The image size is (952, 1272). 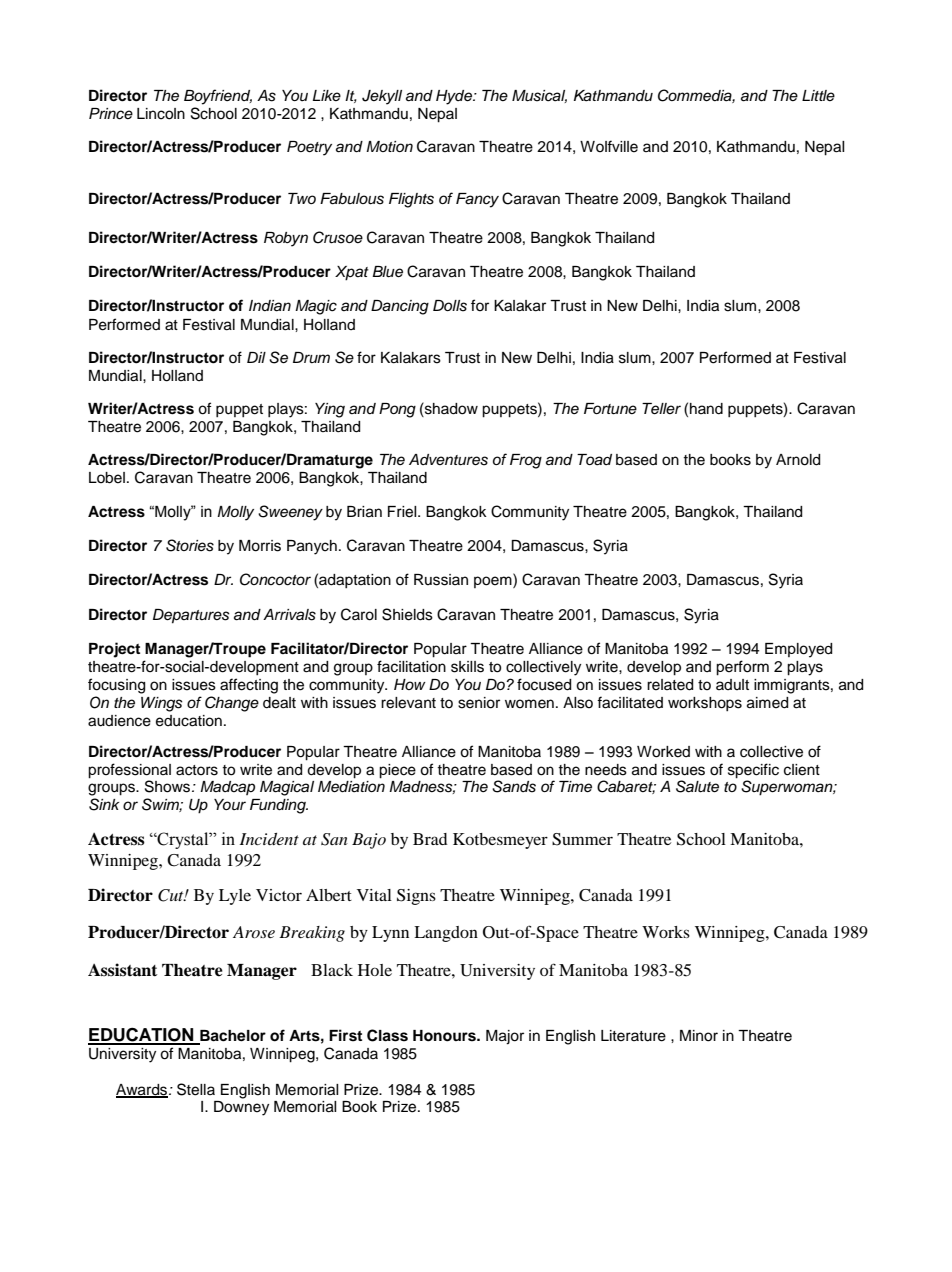 What do you see at coordinates (441, 580) in the screenshot?
I see `Russian` at bounding box center [441, 580].
